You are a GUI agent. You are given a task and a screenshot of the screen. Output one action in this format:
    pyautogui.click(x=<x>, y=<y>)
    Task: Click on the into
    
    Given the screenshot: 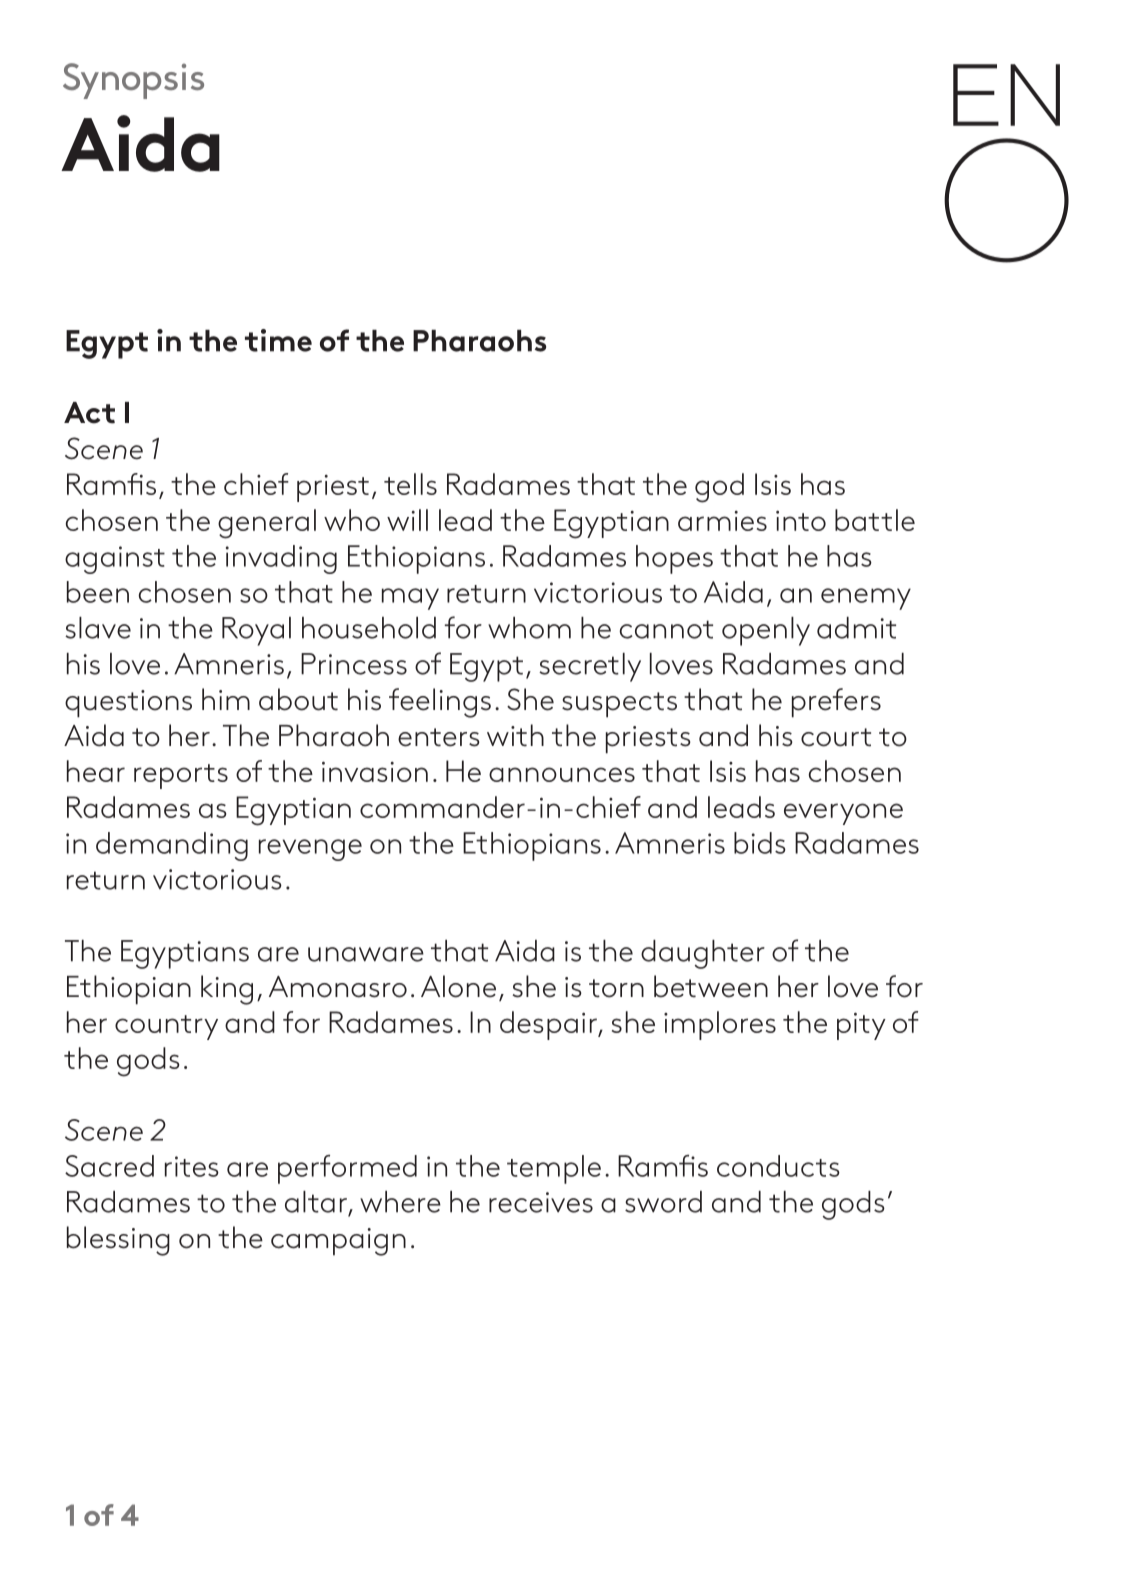 What is the action you would take?
    pyautogui.click(x=801, y=520)
